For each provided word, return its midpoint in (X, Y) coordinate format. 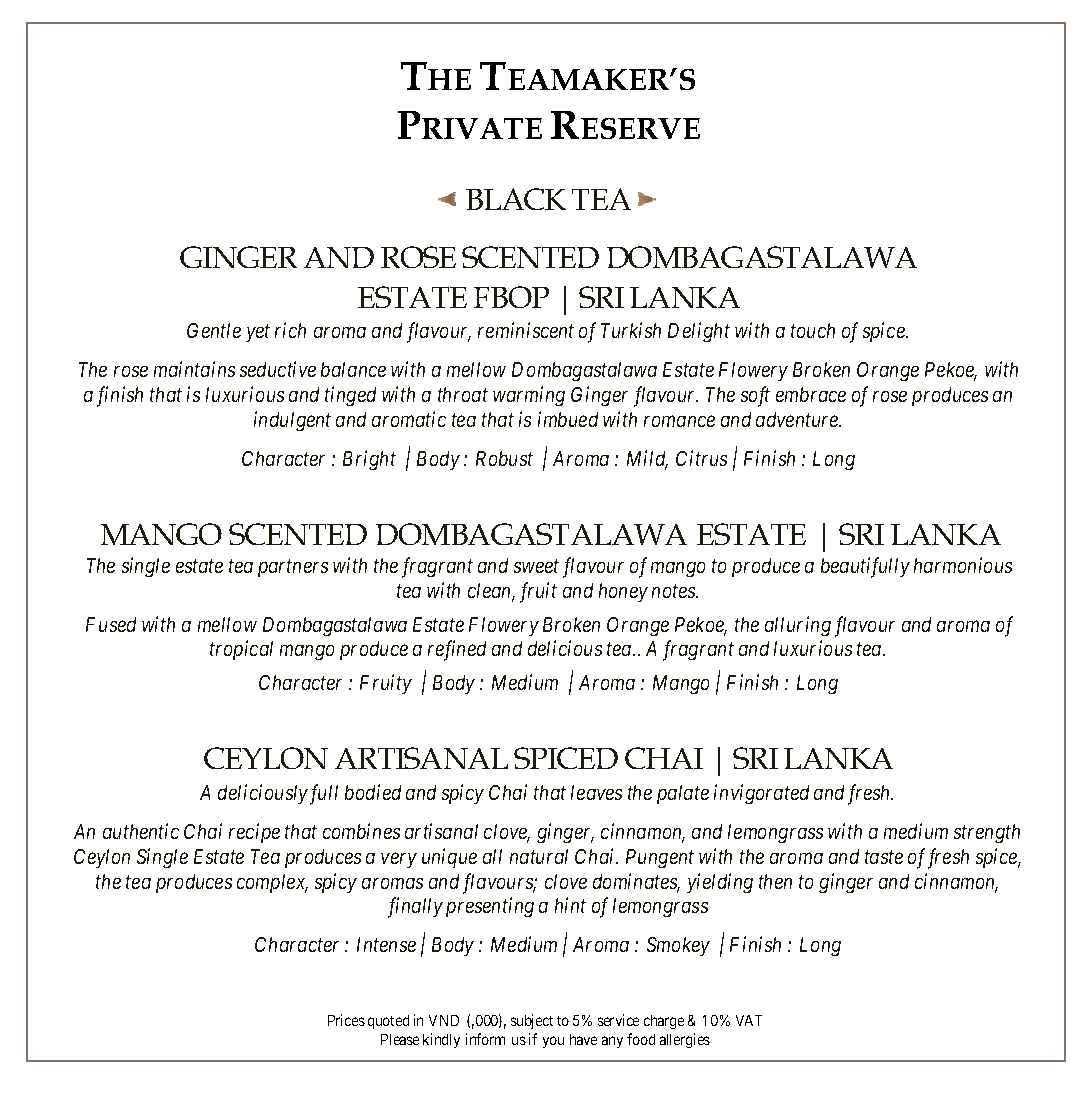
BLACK (516, 199)
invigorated (761, 794)
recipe (254, 833)
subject (532, 1021)
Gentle (214, 330)
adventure (798, 419)
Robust (504, 458)
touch (813, 330)
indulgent (292, 421)
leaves (596, 792)
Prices (346, 1020)
